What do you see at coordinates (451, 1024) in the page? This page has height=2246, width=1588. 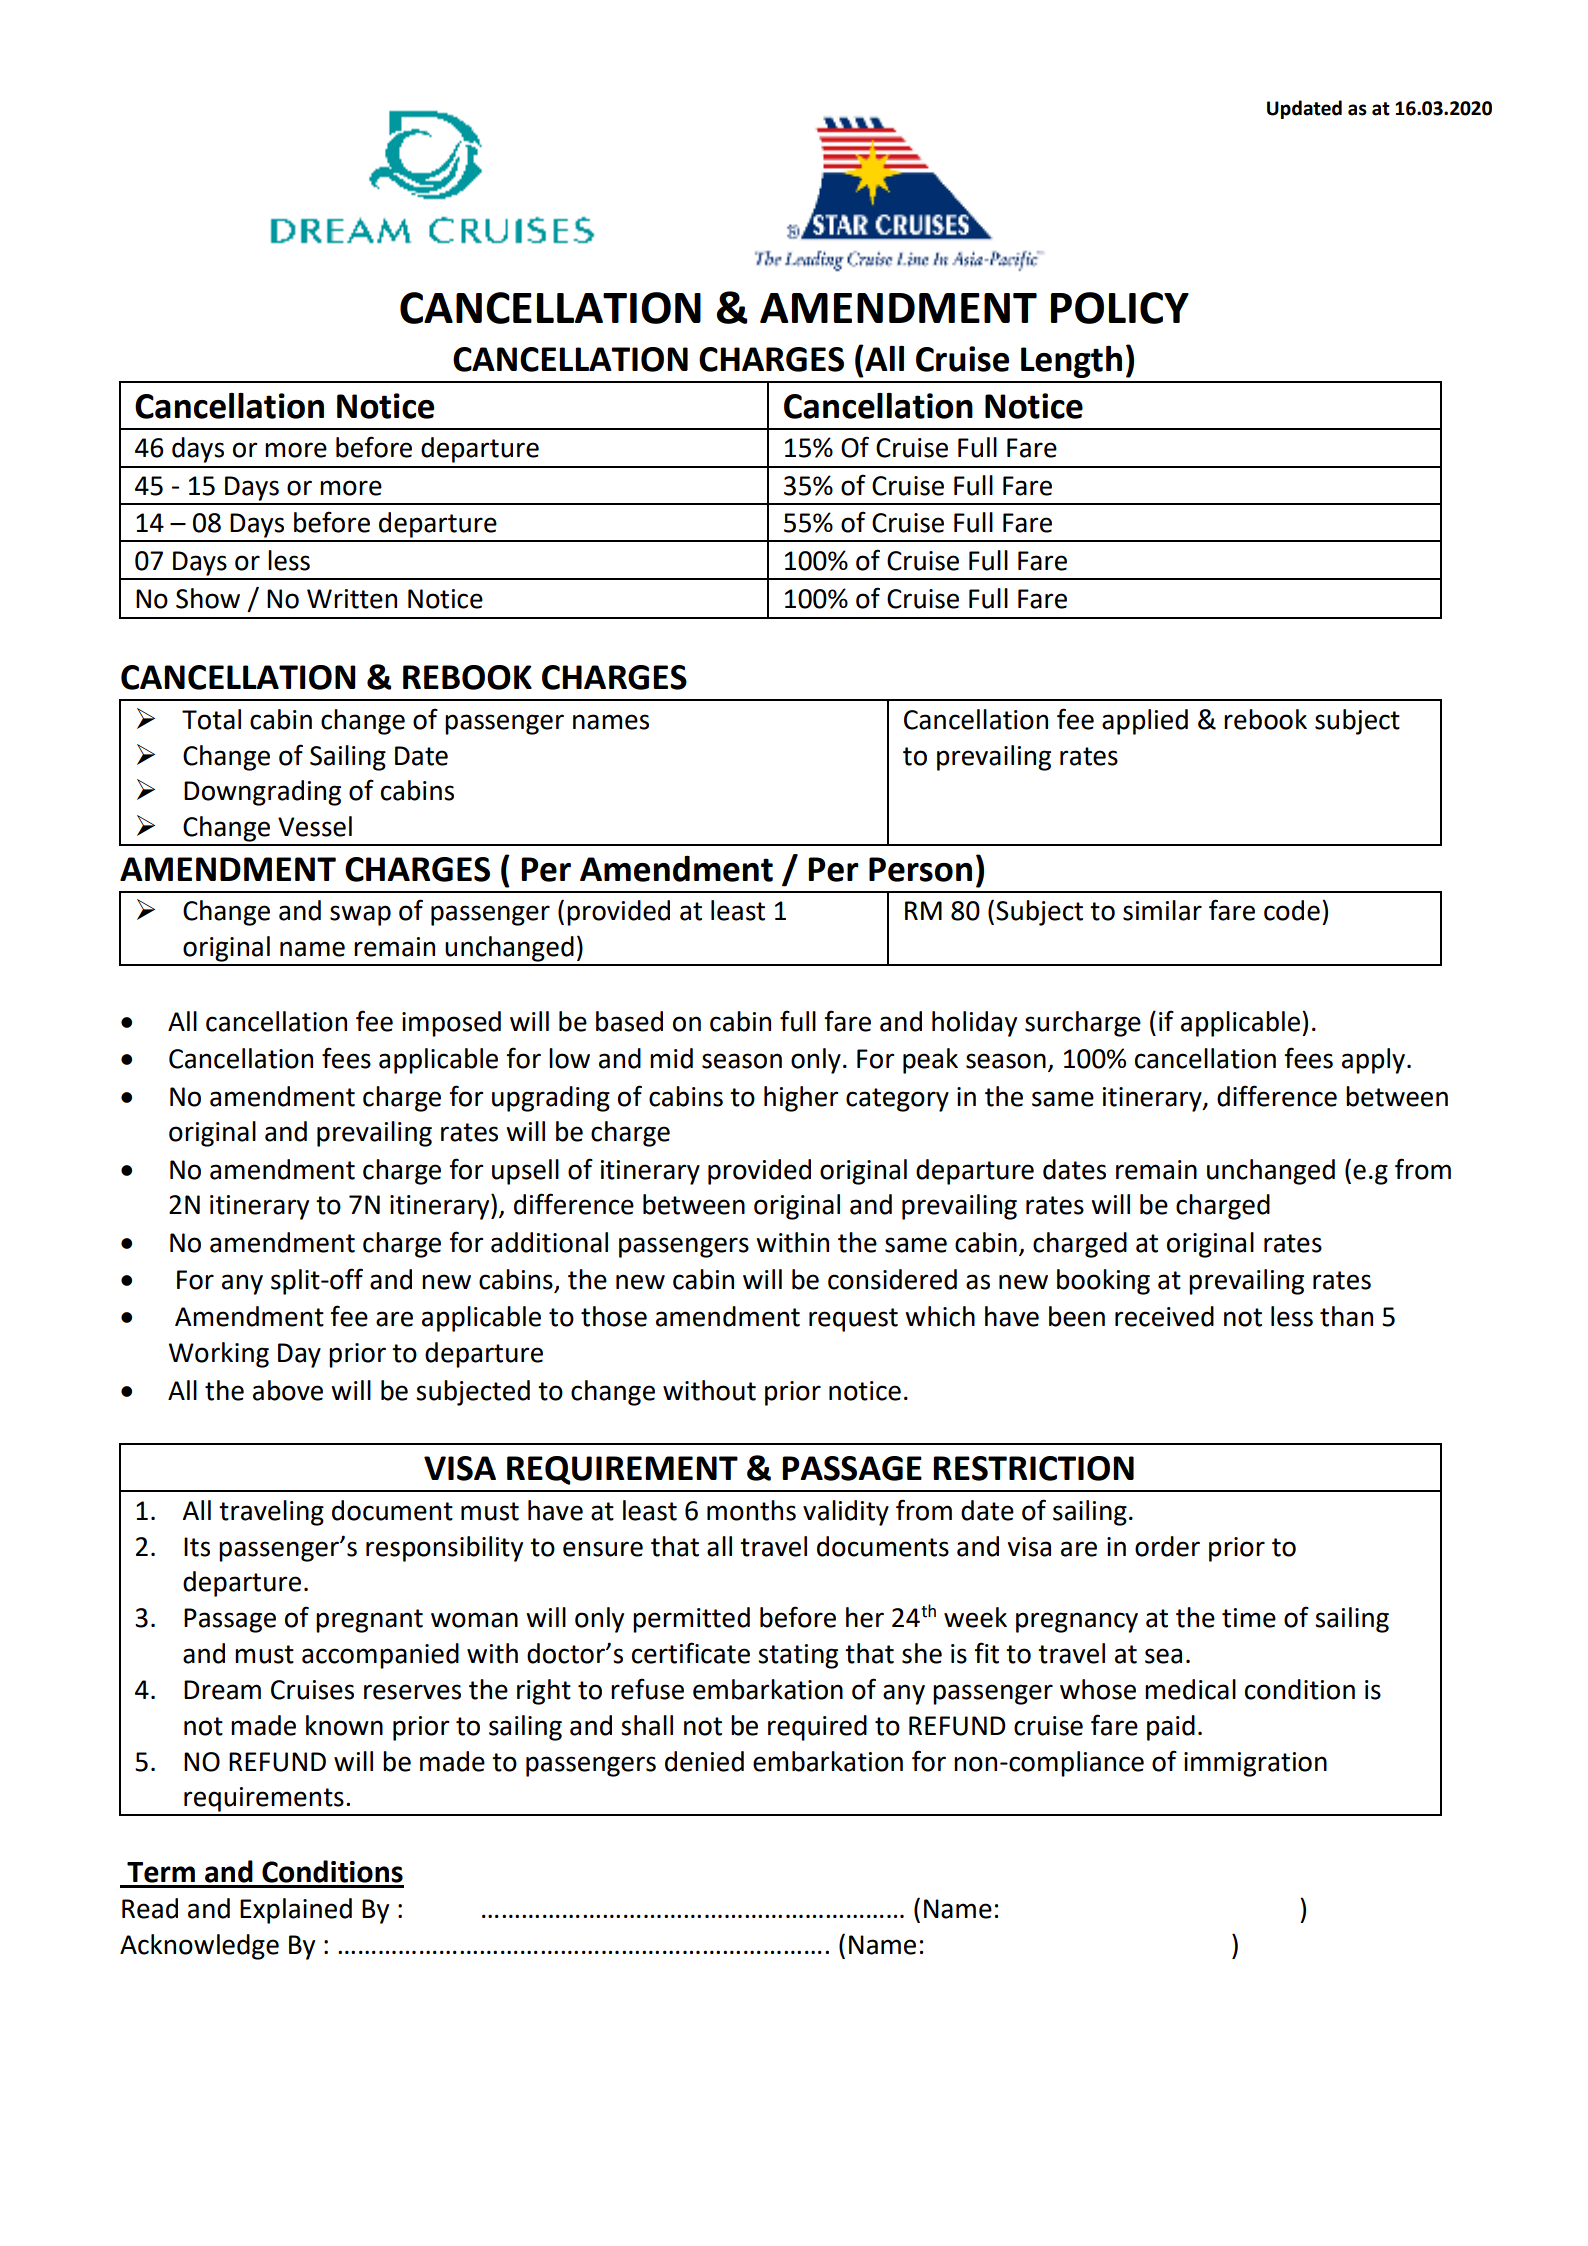 I see `imposed` at bounding box center [451, 1024].
